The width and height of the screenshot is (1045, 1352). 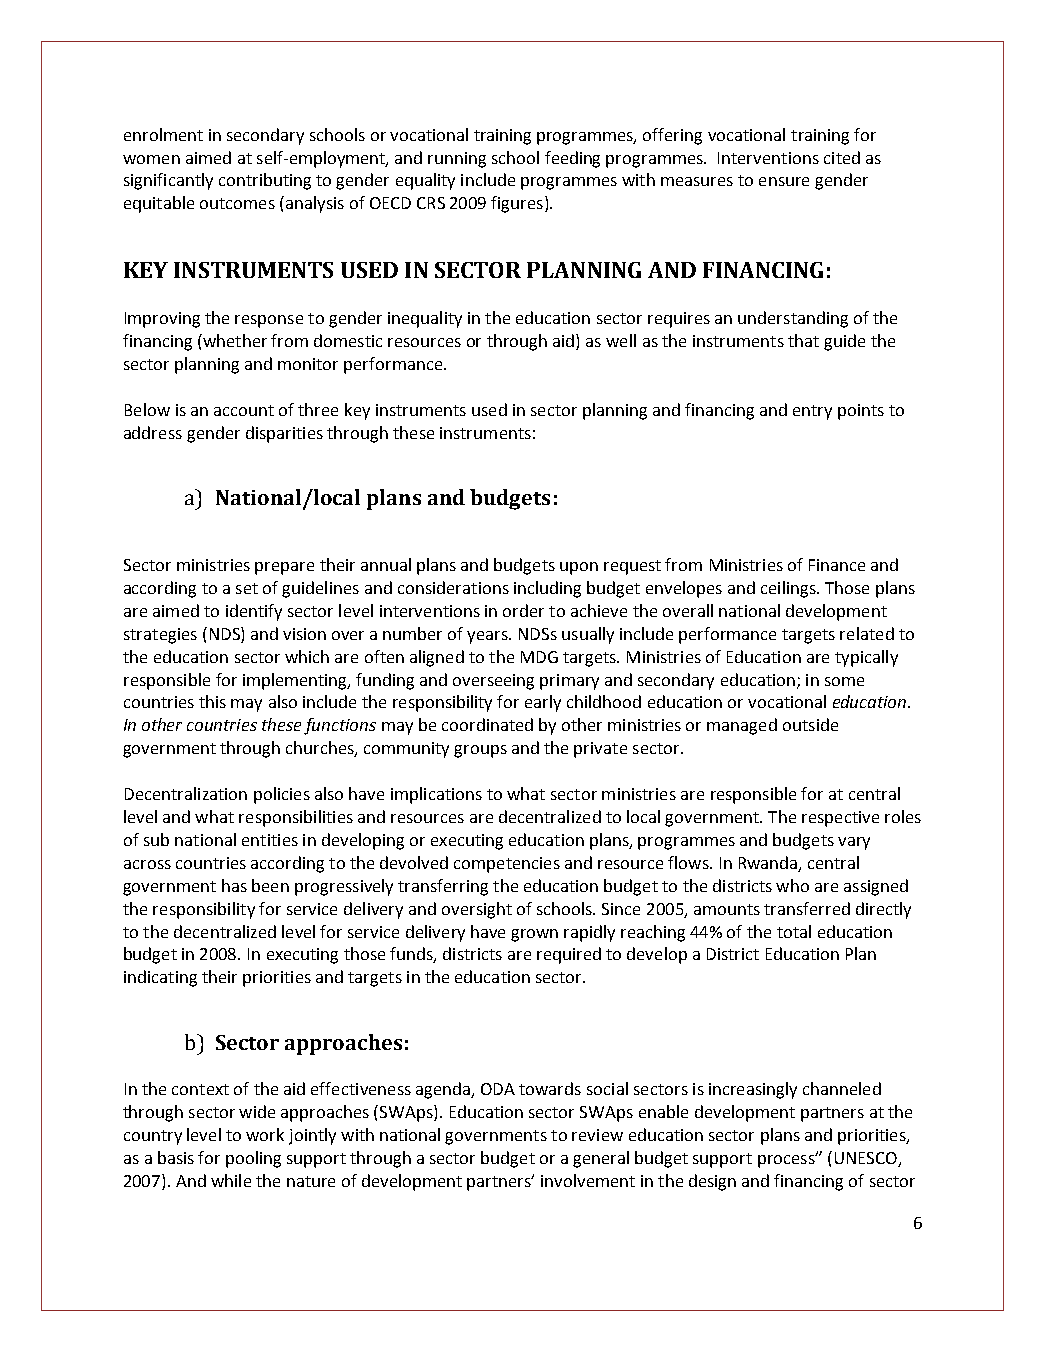 What do you see at coordinates (572, 159) in the screenshot?
I see `feeding` at bounding box center [572, 159].
